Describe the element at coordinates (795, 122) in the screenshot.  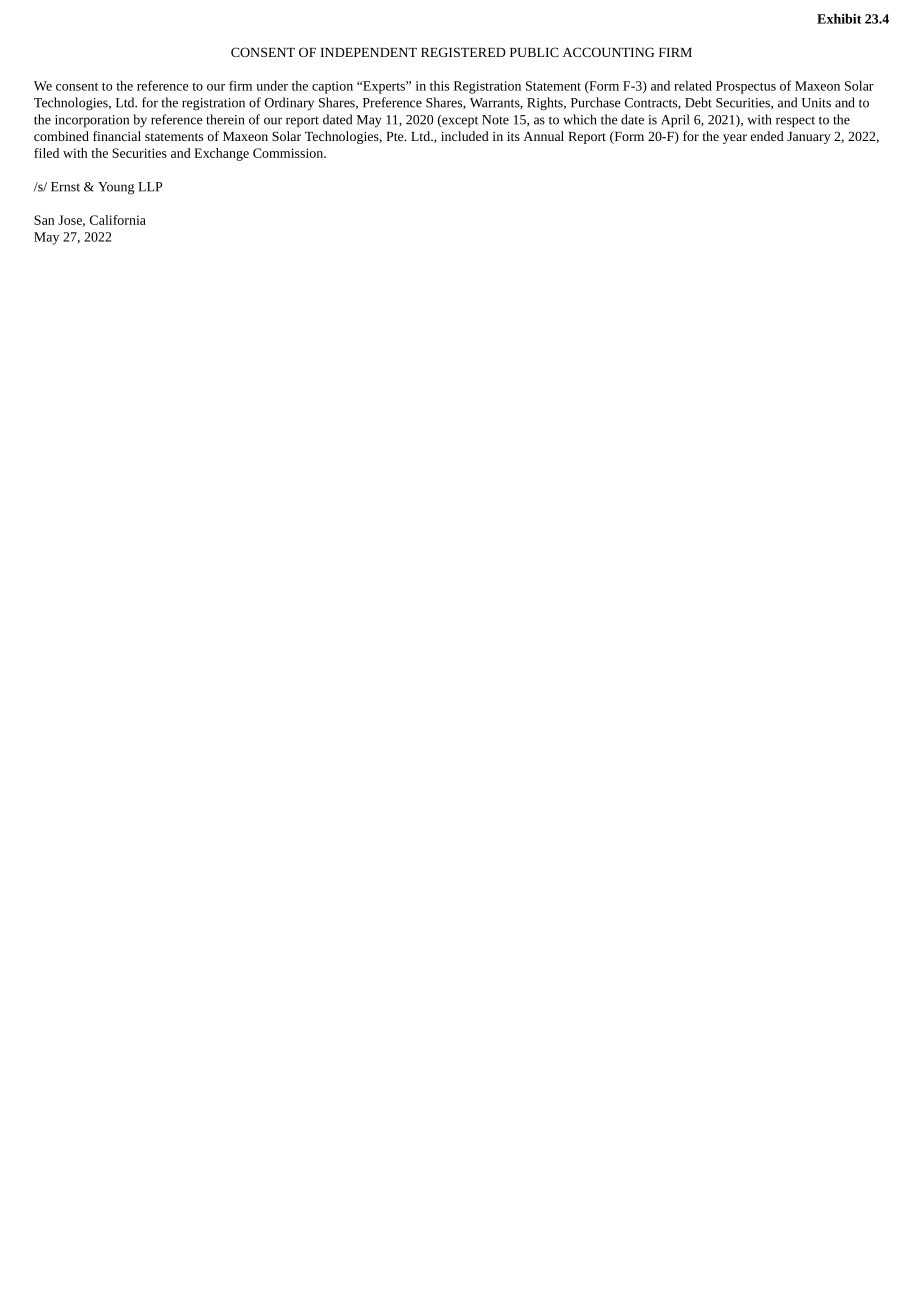
I see `respect` at that location.
